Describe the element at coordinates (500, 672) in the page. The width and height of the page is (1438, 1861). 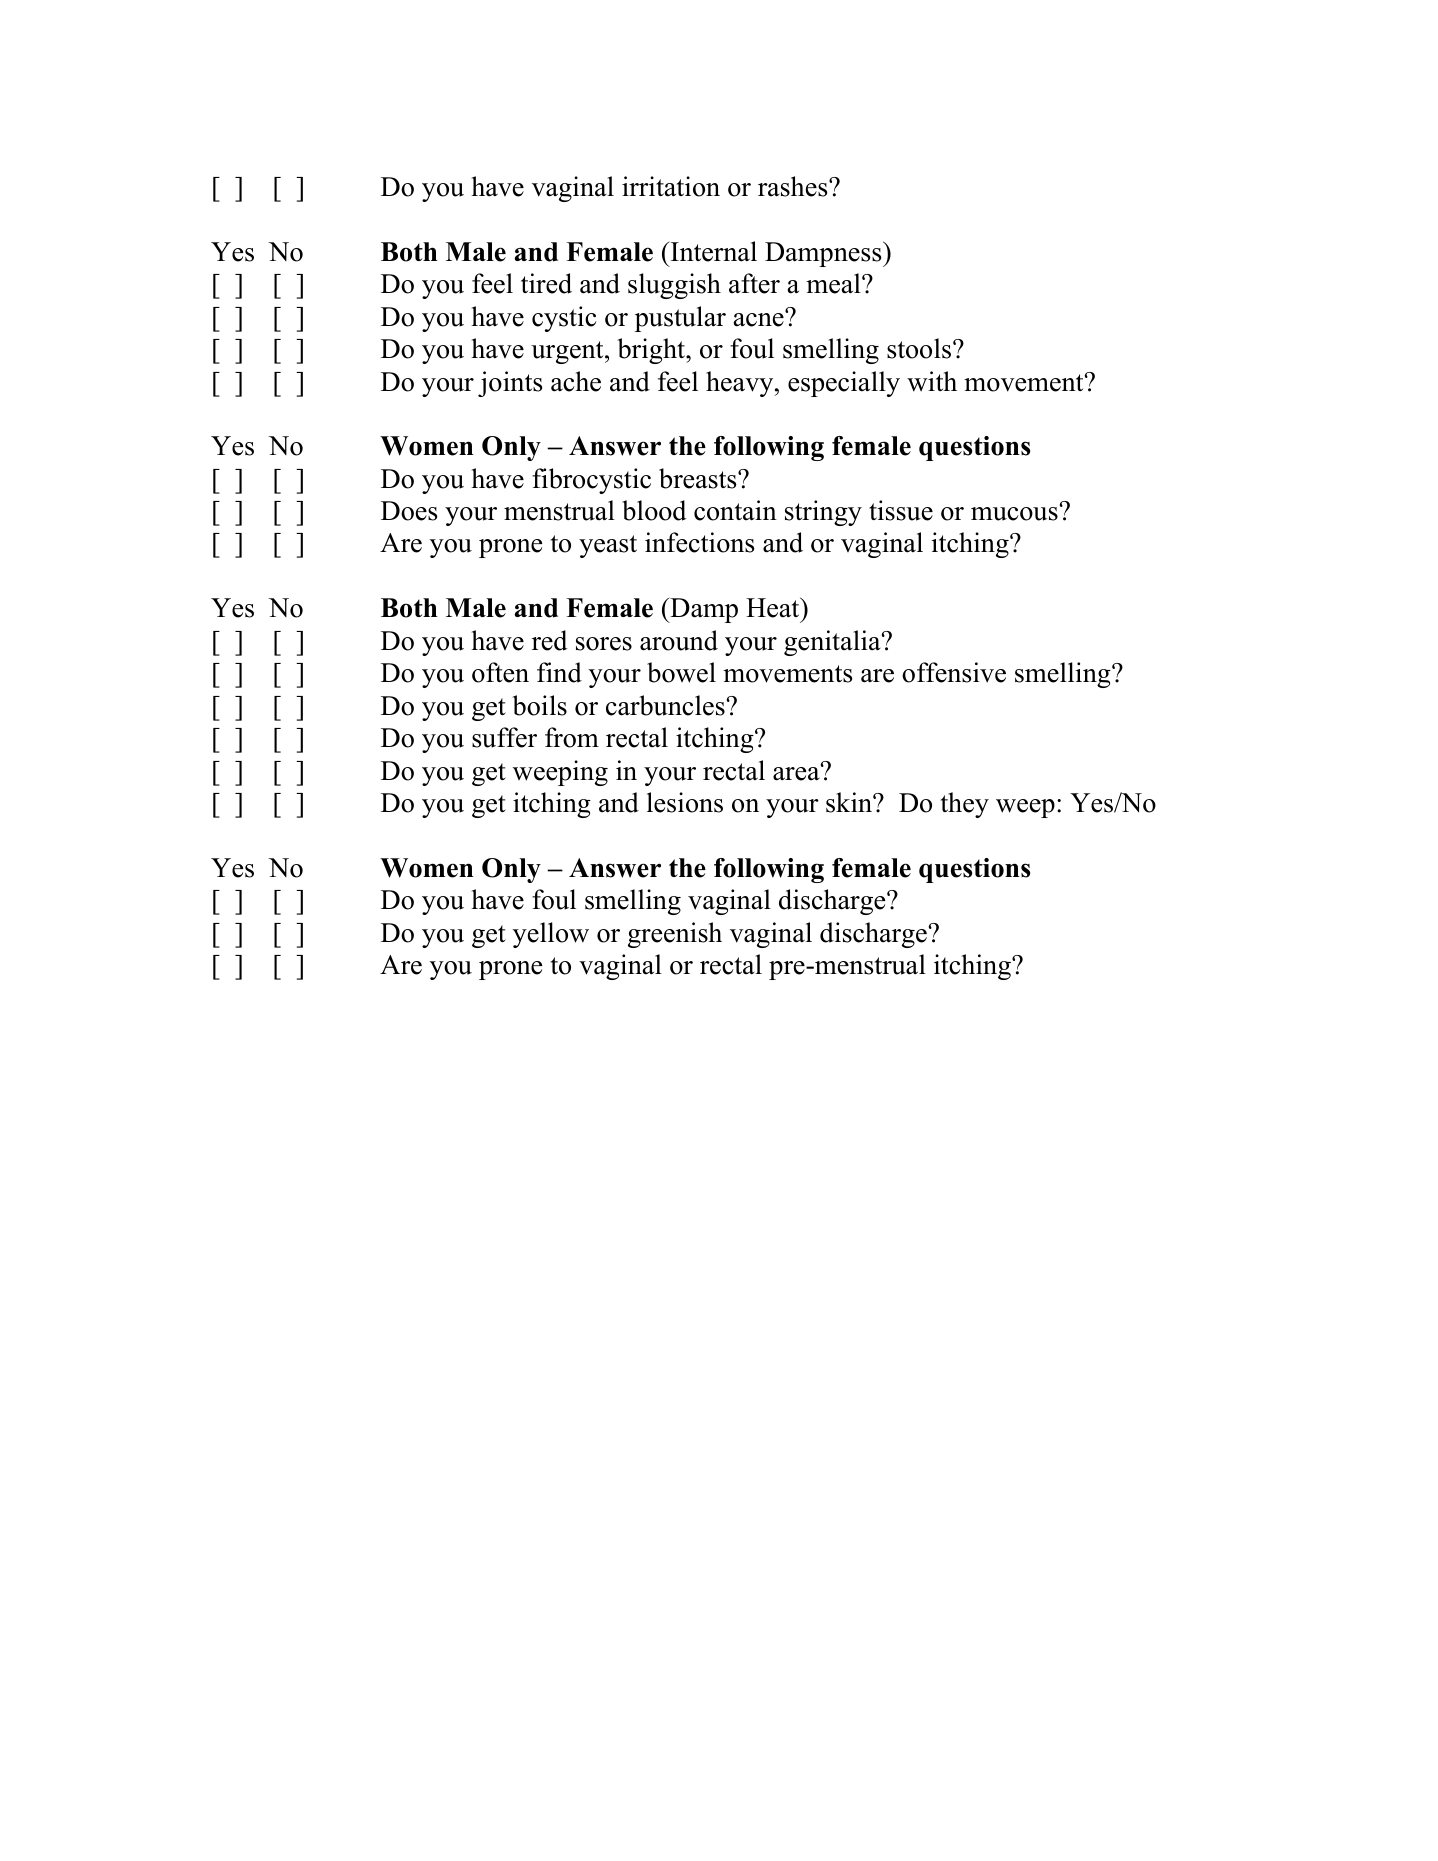
I see `often` at that location.
